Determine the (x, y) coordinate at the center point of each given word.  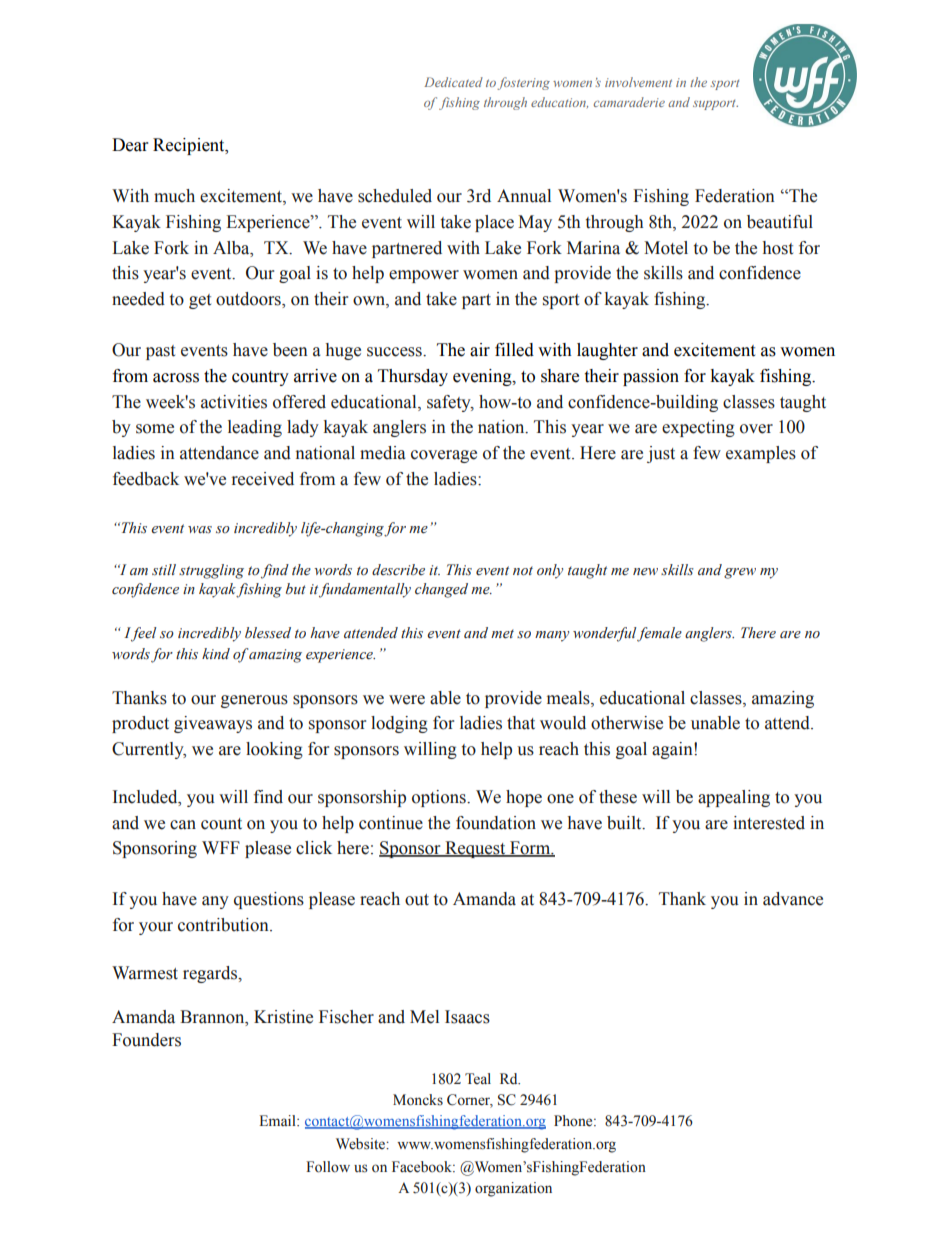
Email (278, 1120)
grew (740, 573)
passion (651, 377)
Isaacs (467, 1017)
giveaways (213, 724)
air (480, 350)
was (200, 530)
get (200, 301)
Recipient (190, 146)
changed (441, 590)
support (715, 105)
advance (793, 899)
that (521, 723)
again (673, 750)
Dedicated (453, 82)
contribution (224, 925)
